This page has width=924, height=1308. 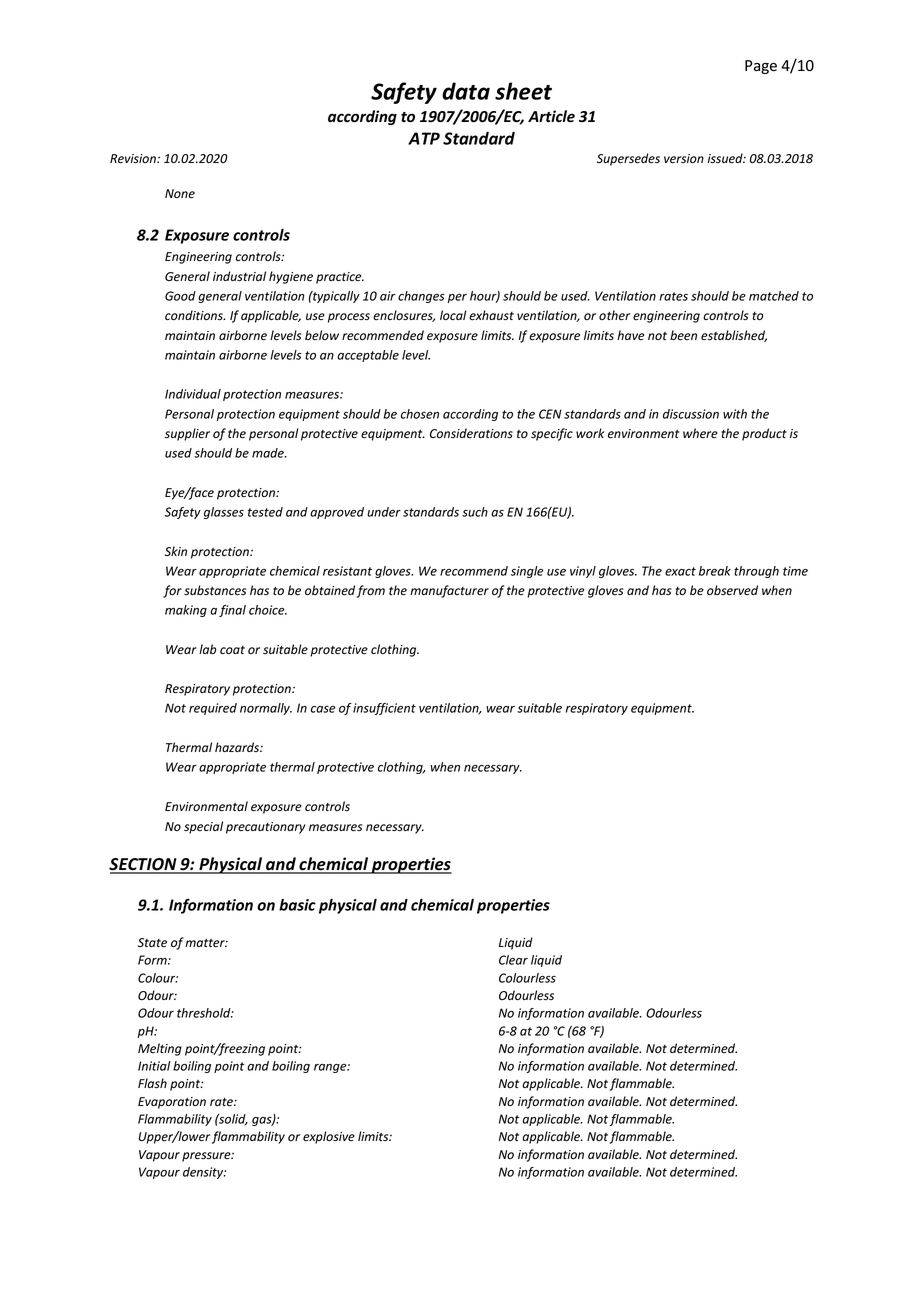 What do you see at coordinates (453, 315) in the page?
I see `local` at bounding box center [453, 315].
